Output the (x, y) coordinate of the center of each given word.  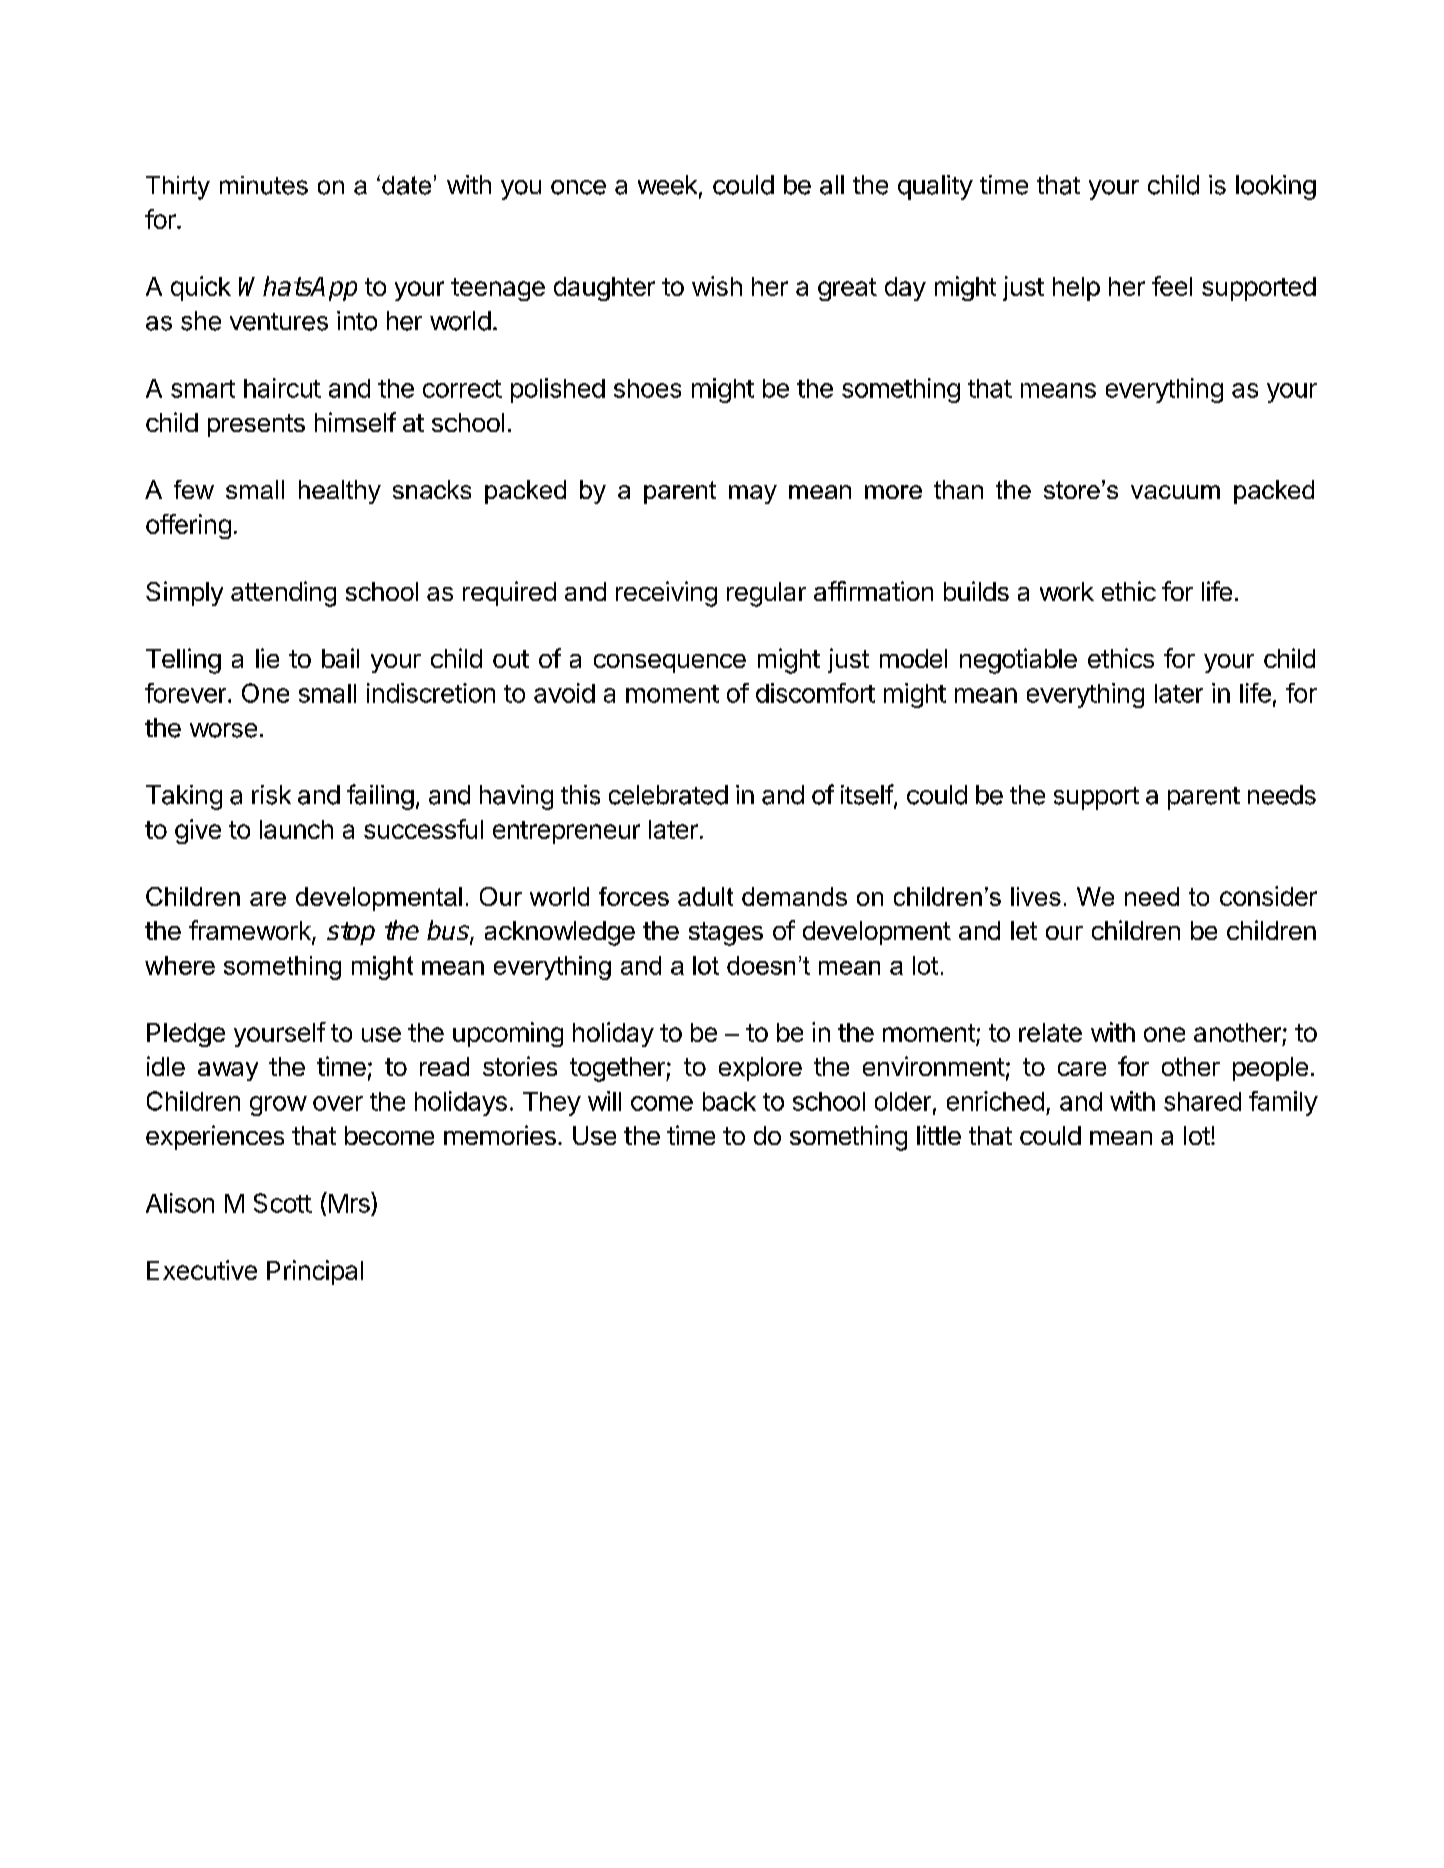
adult (705, 896)
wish (717, 286)
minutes (264, 185)
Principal (315, 1272)
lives (1036, 896)
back (729, 1101)
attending (283, 594)
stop (351, 933)
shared (1202, 1101)
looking (1276, 187)
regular (766, 594)
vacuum (1175, 492)
